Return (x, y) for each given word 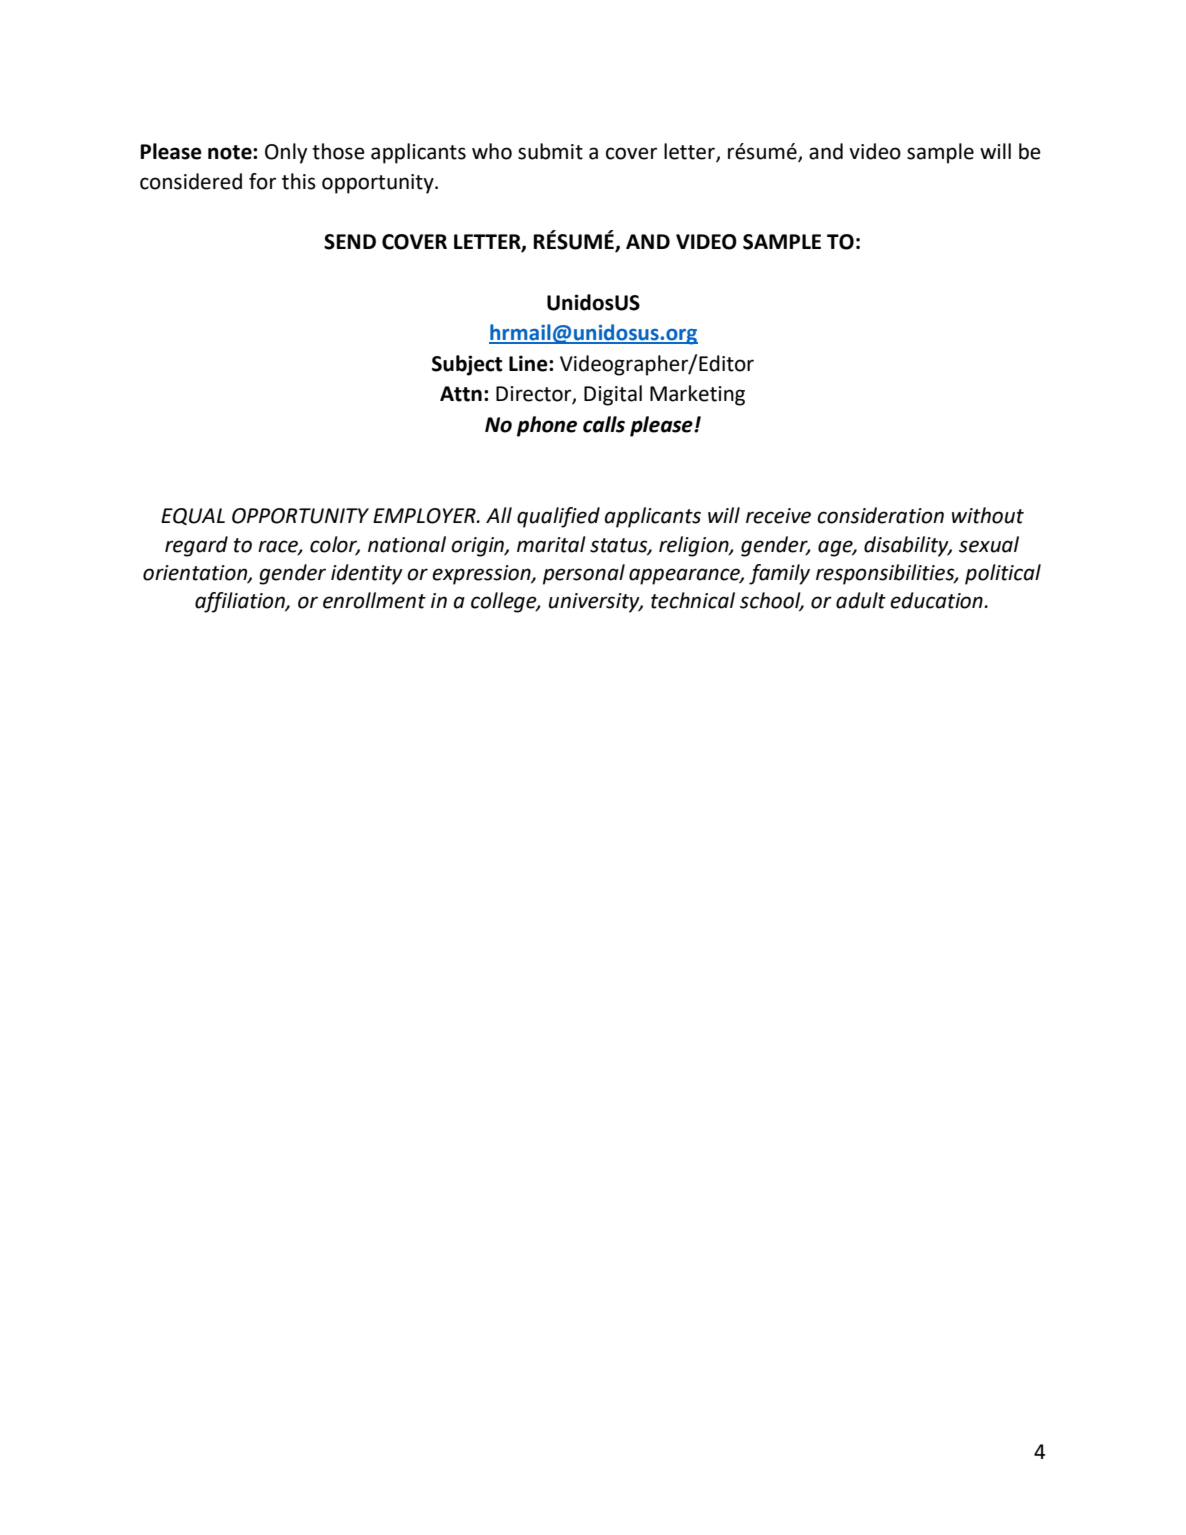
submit (550, 151)
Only (286, 153)
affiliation (241, 602)
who (492, 151)
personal (584, 574)
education (936, 600)
